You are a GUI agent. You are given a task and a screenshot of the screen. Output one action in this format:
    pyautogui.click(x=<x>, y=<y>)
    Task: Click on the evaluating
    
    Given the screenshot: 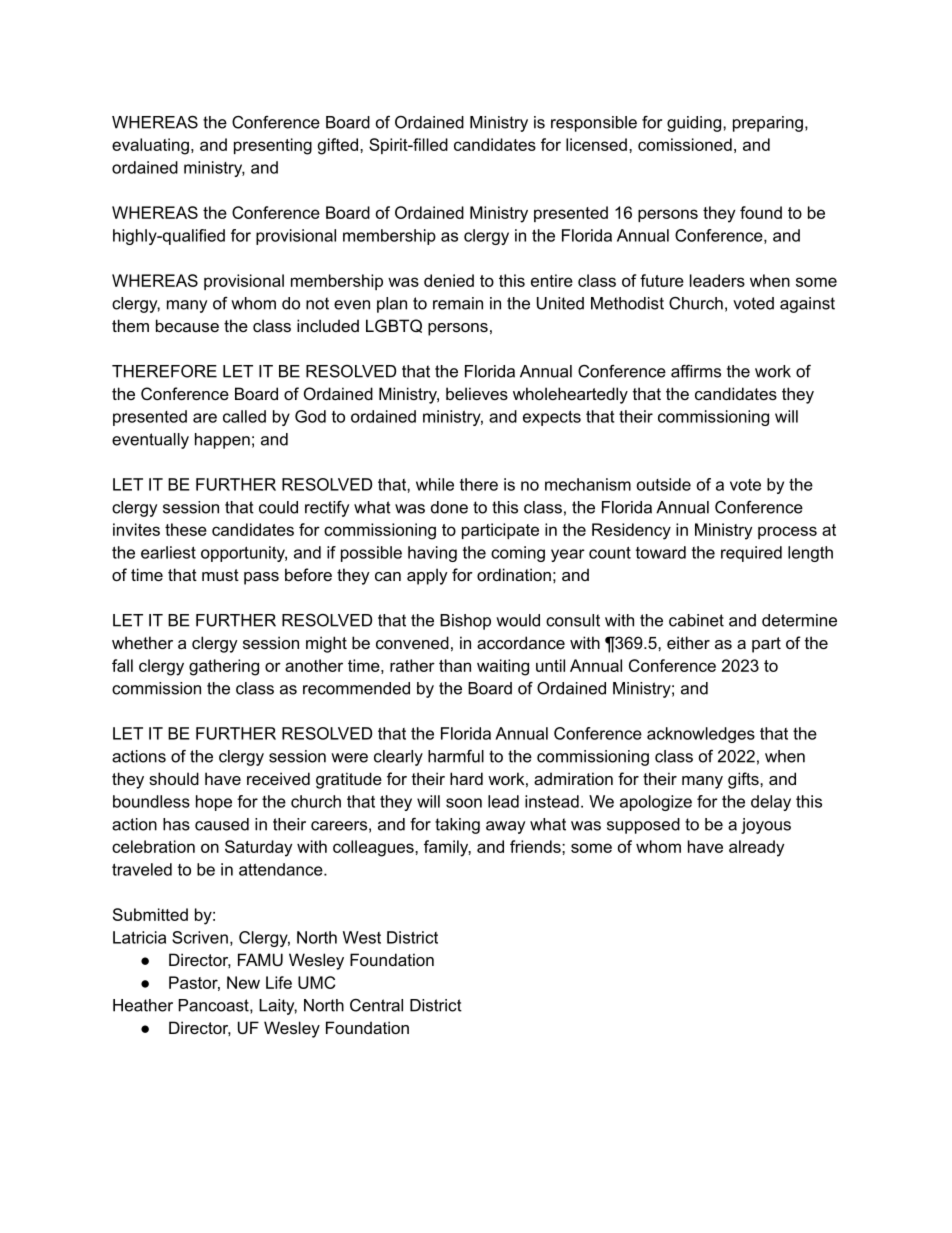 What is the action you would take?
    pyautogui.click(x=150, y=146)
